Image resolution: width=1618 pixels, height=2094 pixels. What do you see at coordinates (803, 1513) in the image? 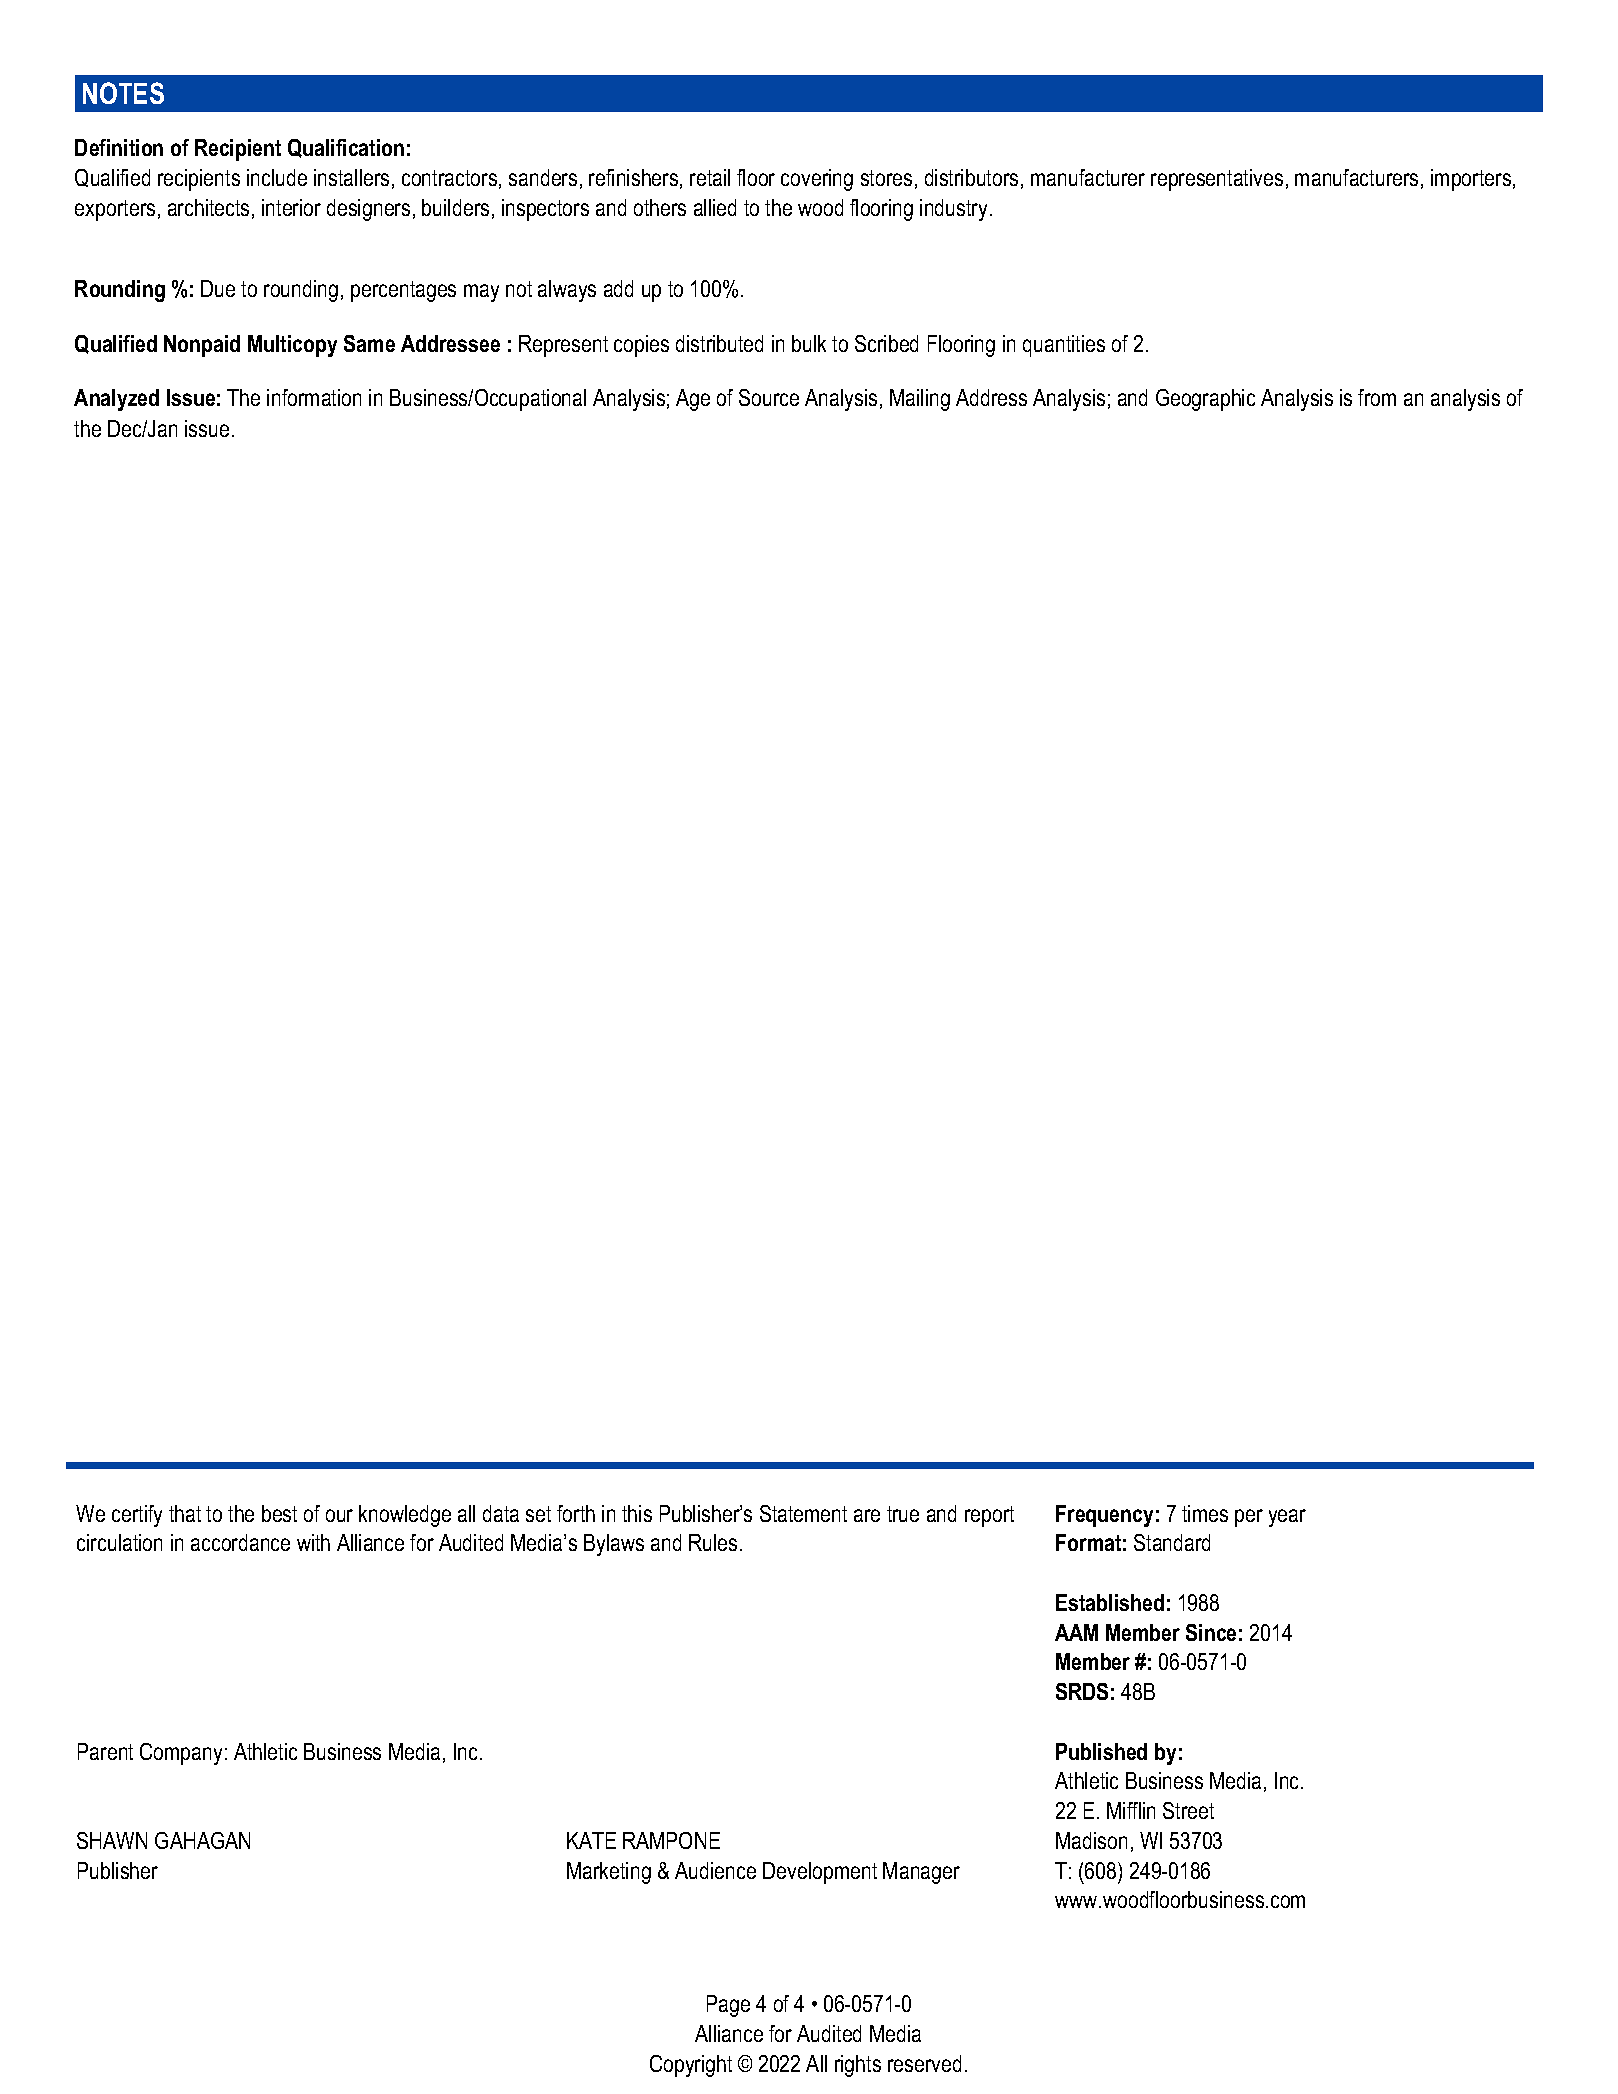
I see `Statement` at bounding box center [803, 1513].
